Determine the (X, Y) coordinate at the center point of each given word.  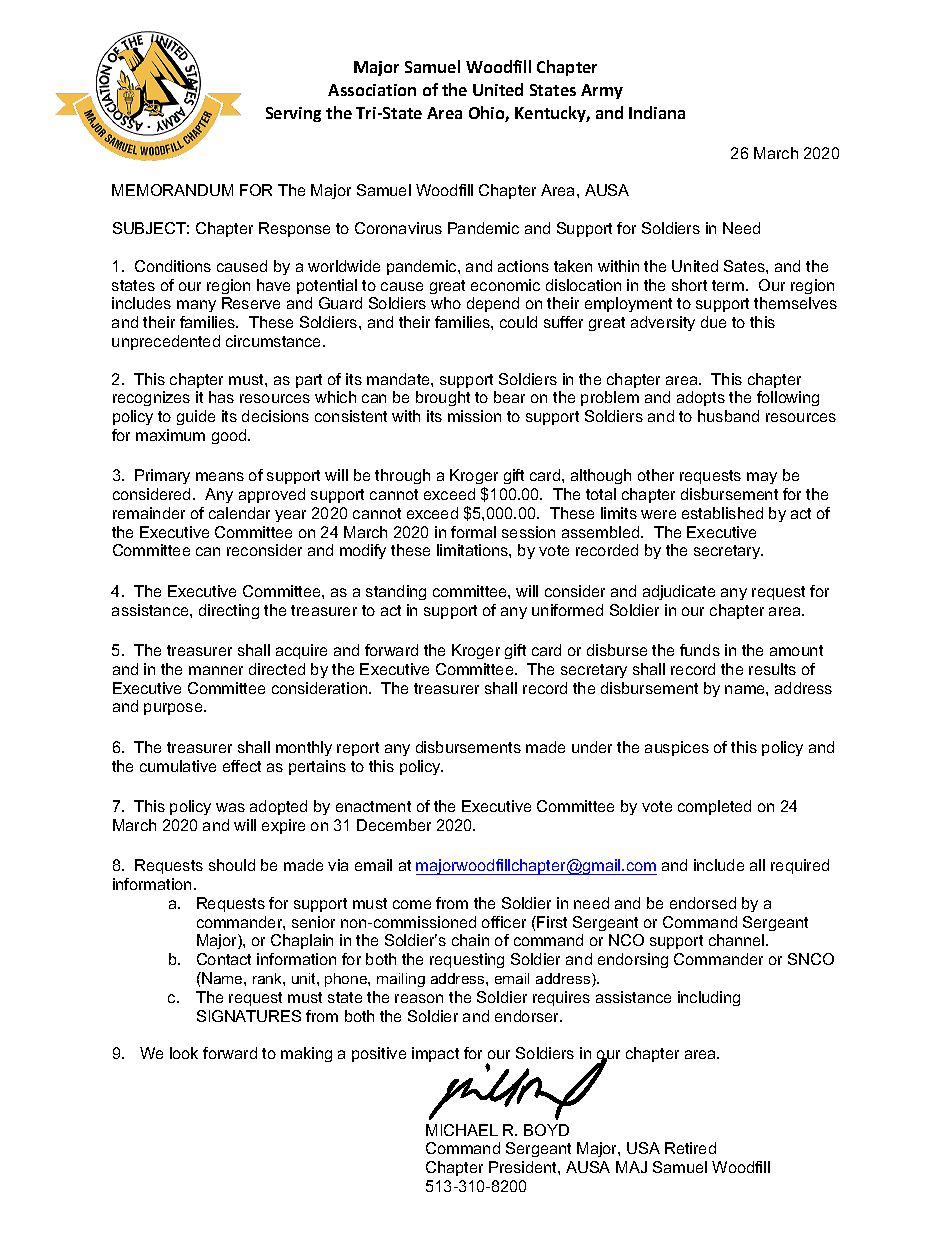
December (394, 825)
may (762, 478)
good (230, 436)
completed (714, 807)
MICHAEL (462, 1130)
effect (242, 766)
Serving (293, 114)
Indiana (657, 112)
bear (509, 397)
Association (372, 90)
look (184, 1053)
